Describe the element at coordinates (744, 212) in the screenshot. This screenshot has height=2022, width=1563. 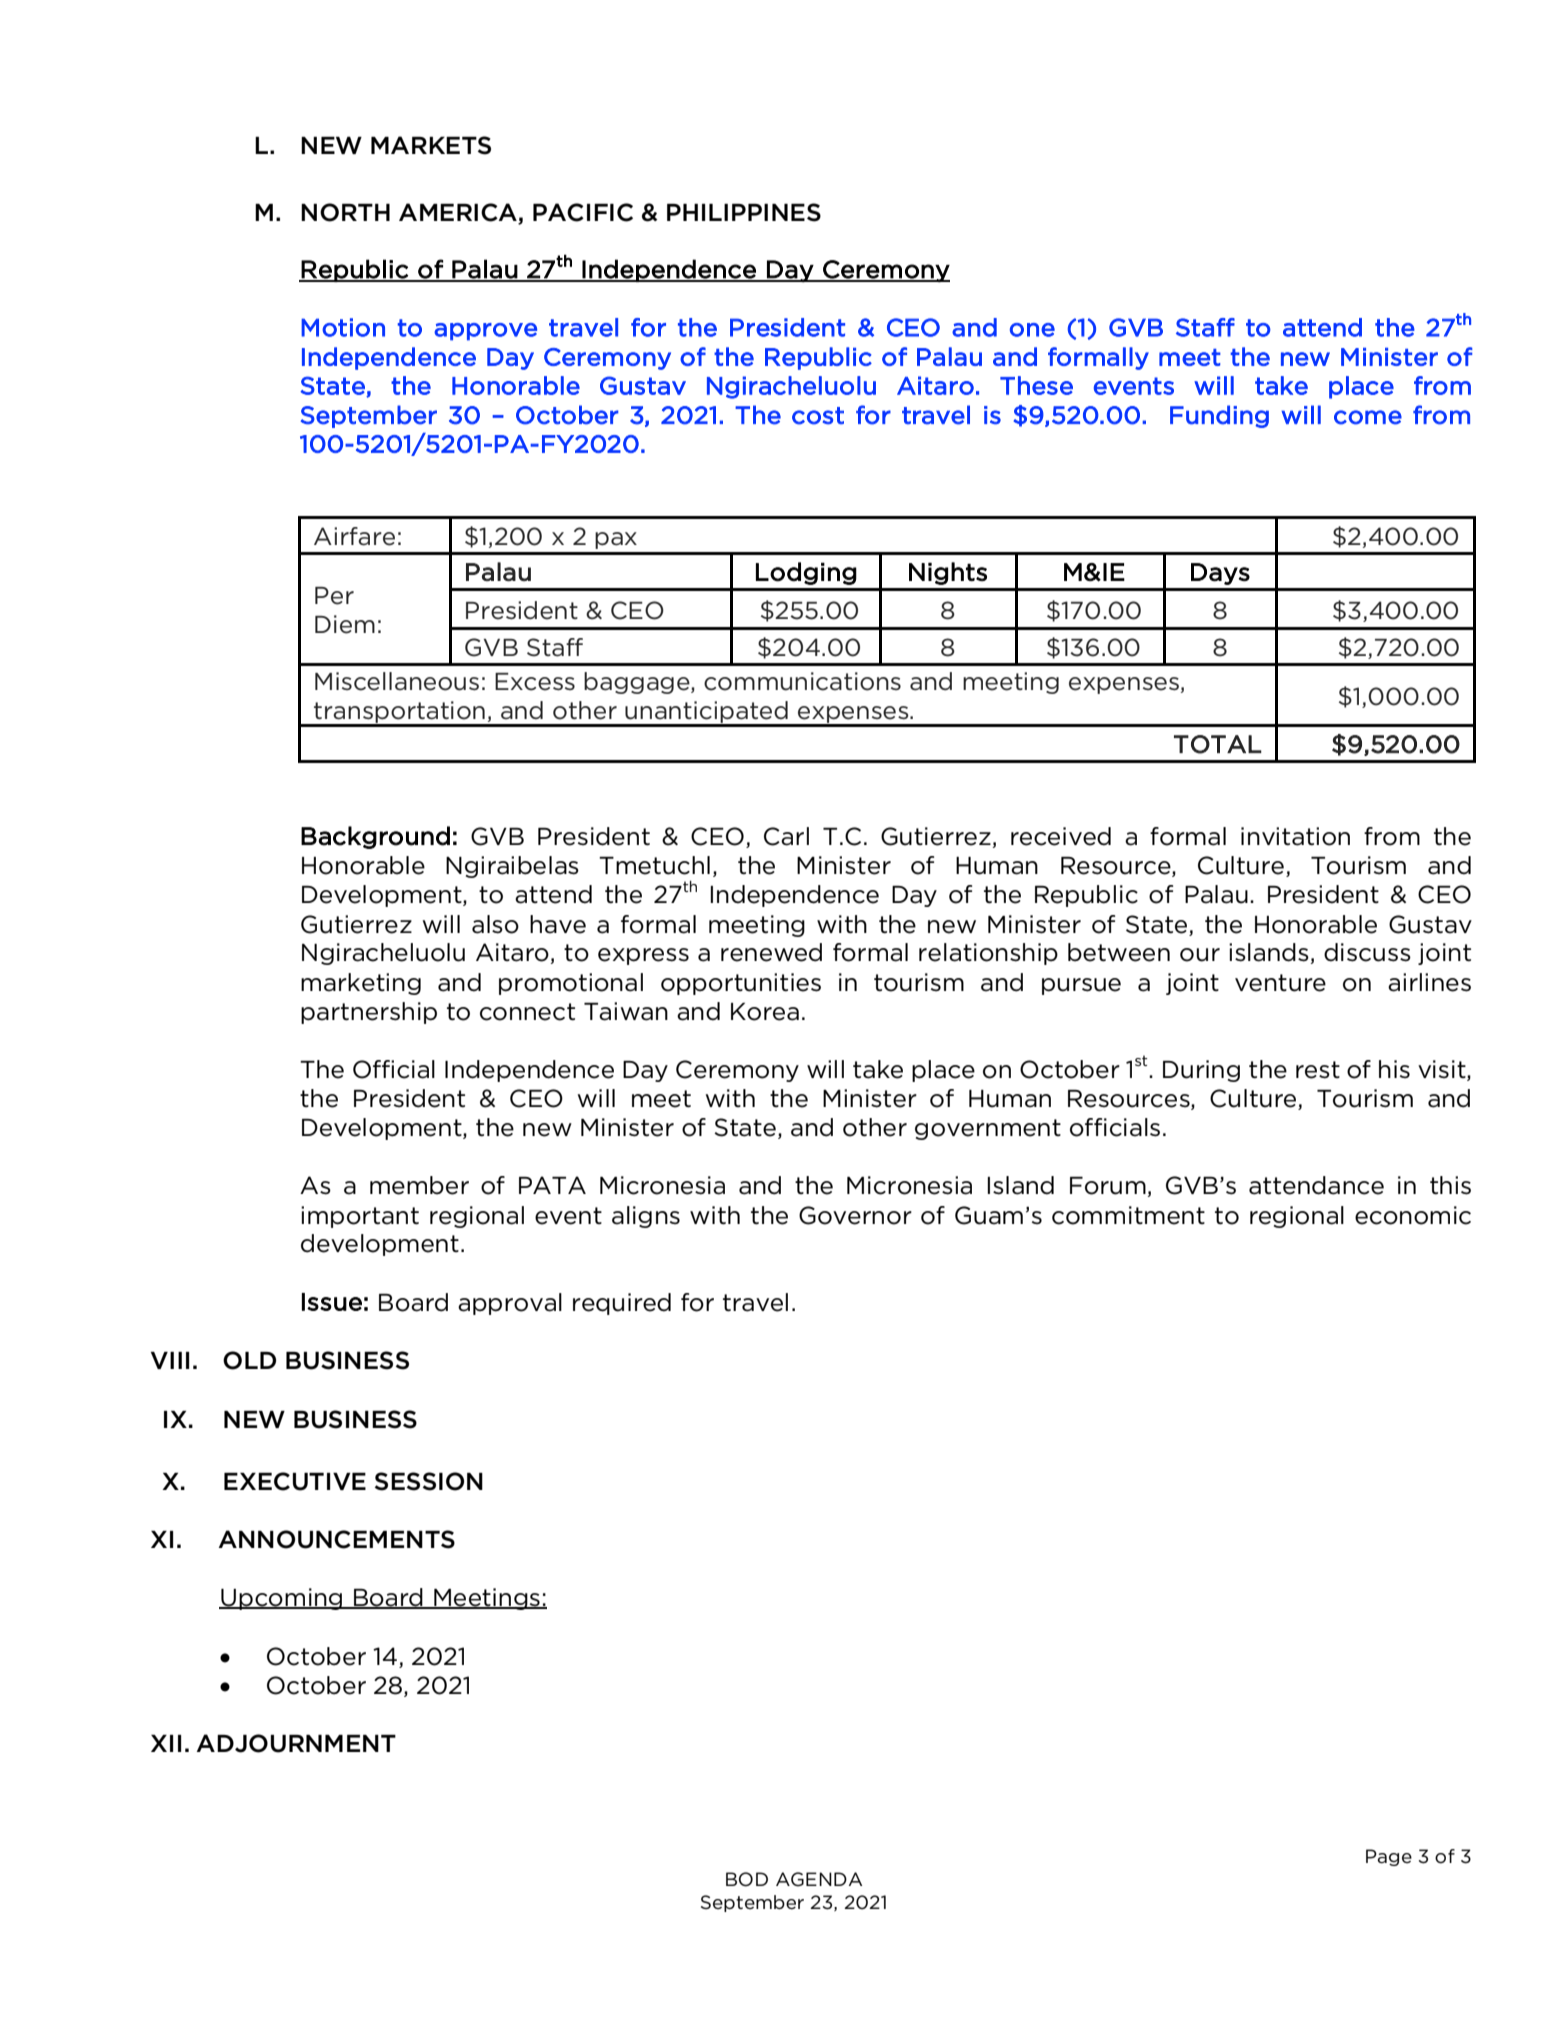
I see `PHILIPPINES` at that location.
